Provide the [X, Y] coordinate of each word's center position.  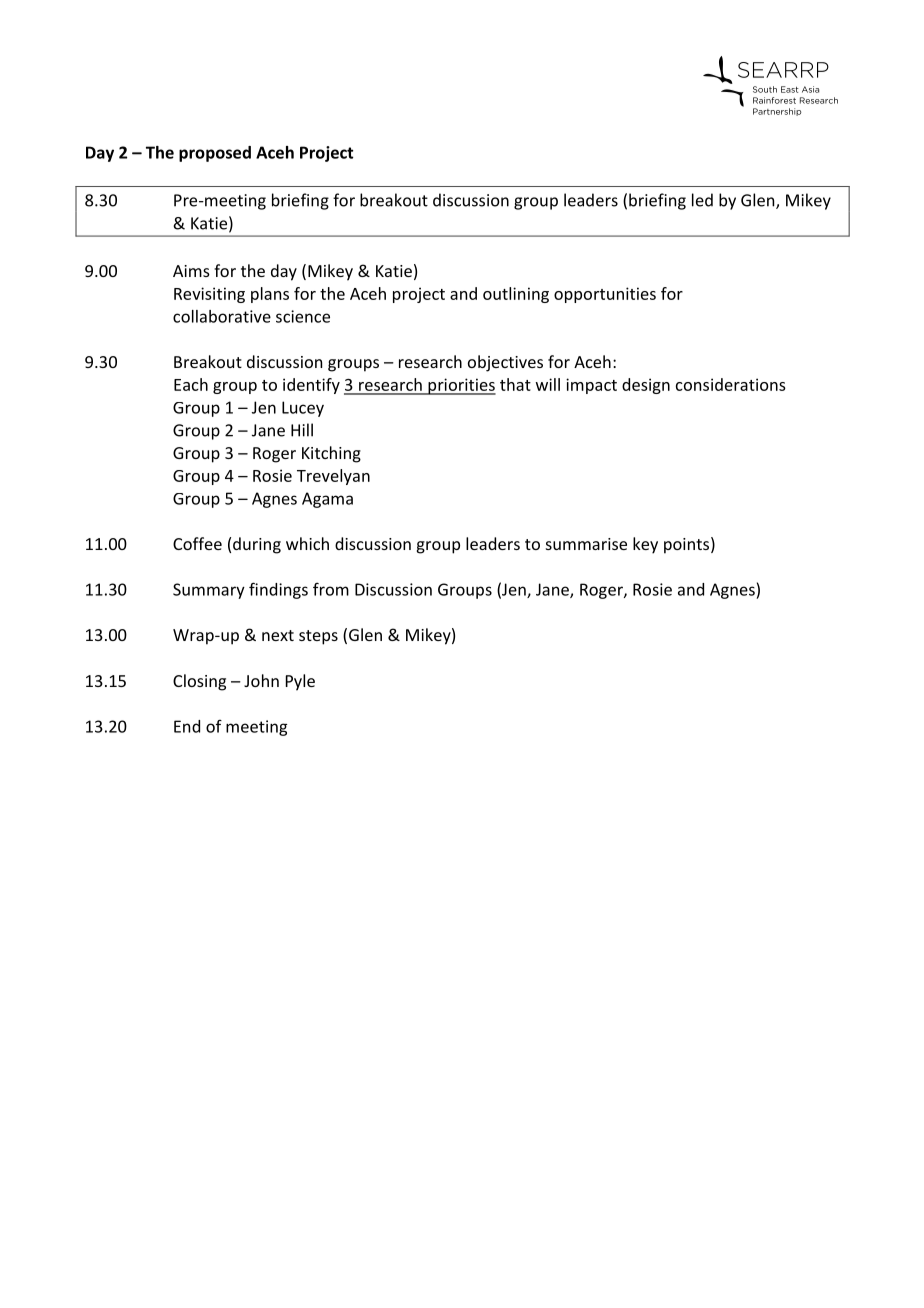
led [702, 200]
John [261, 680]
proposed [215, 154]
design [646, 386]
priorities [461, 386]
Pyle [300, 682]
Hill [302, 430]
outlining [516, 295]
